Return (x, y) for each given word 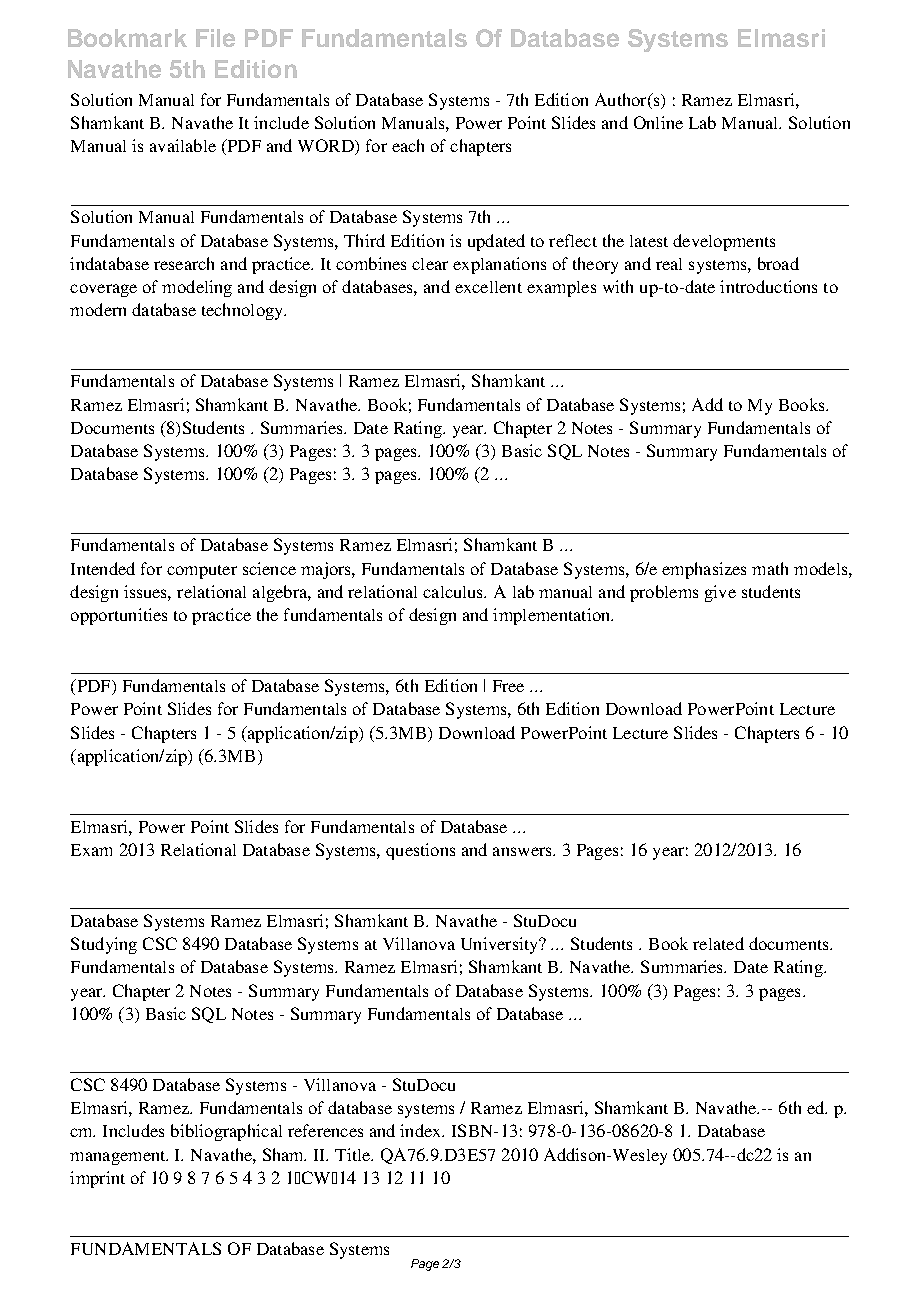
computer (202, 572)
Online (658, 122)
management (119, 1158)
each (408, 145)
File (215, 38)
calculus (454, 592)
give (720, 593)
